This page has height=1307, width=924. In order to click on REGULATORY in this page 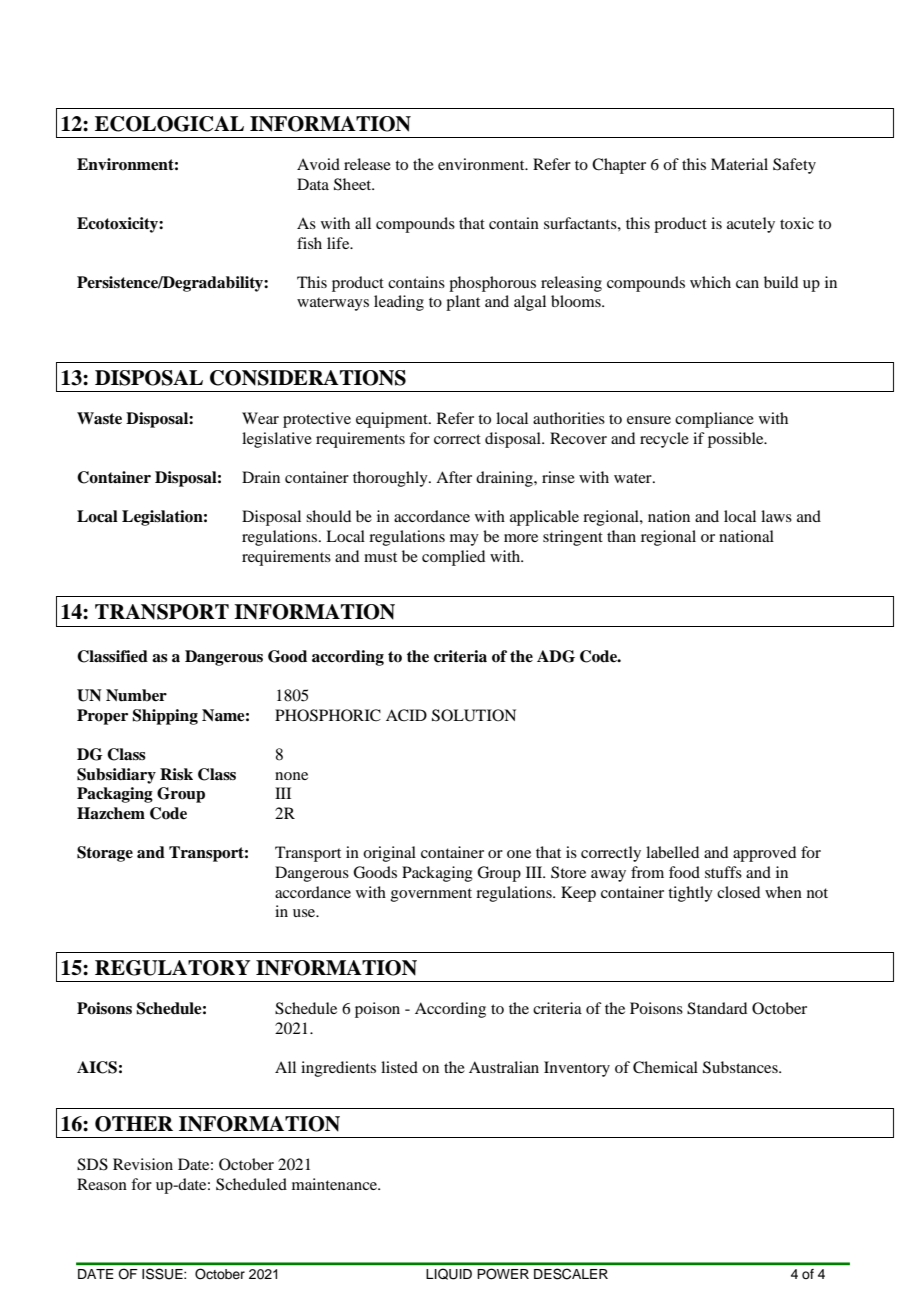, I will do `click(173, 968)`.
